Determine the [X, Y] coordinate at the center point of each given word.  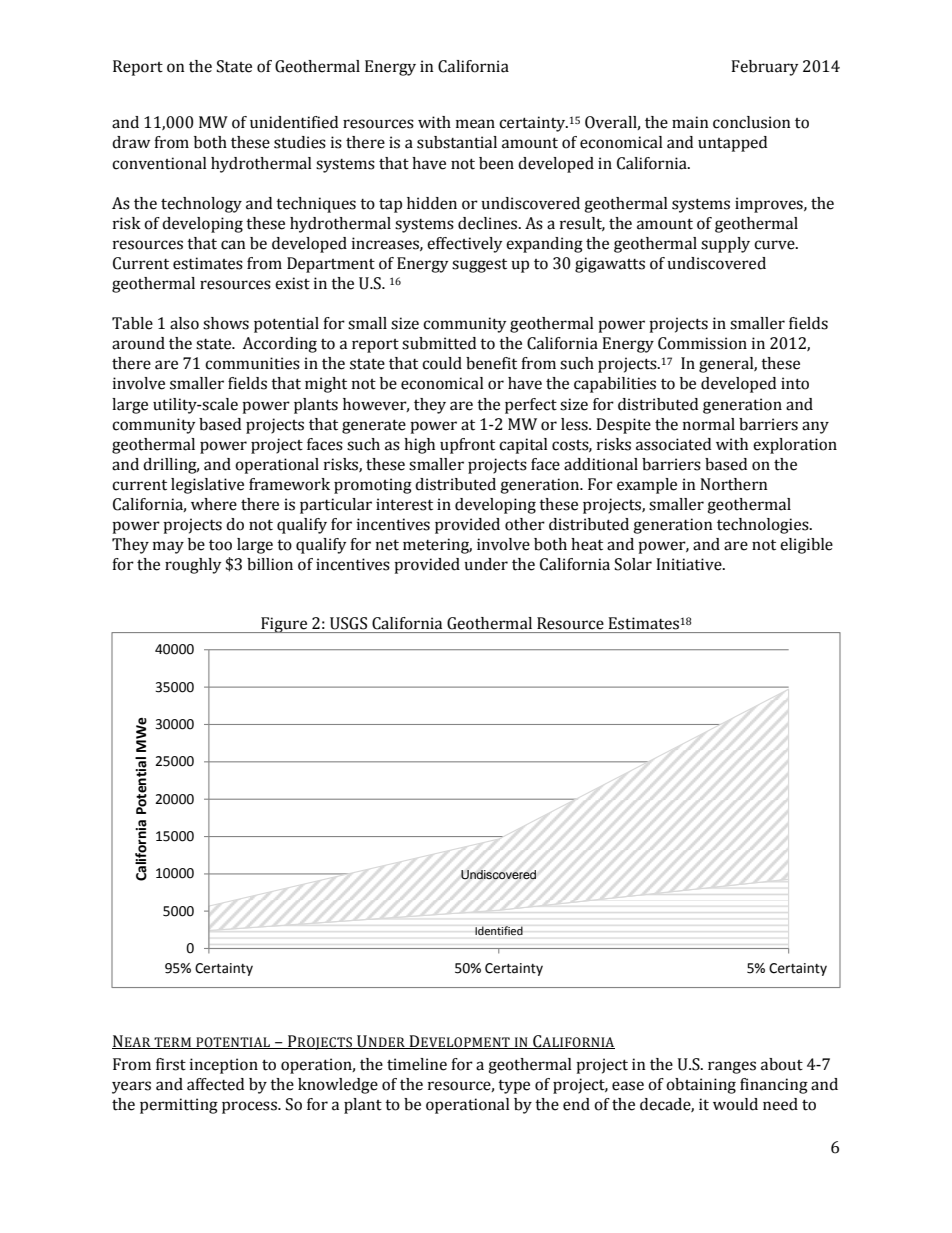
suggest [479, 266]
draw [131, 142]
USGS [348, 623]
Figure [284, 625]
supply [725, 245]
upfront [467, 446]
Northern [734, 484]
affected [215, 1084]
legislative [207, 486]
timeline [417, 1064]
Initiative [690, 564]
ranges [732, 1067]
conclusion [752, 122]
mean [475, 124]
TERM [172, 1043]
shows [226, 323]
